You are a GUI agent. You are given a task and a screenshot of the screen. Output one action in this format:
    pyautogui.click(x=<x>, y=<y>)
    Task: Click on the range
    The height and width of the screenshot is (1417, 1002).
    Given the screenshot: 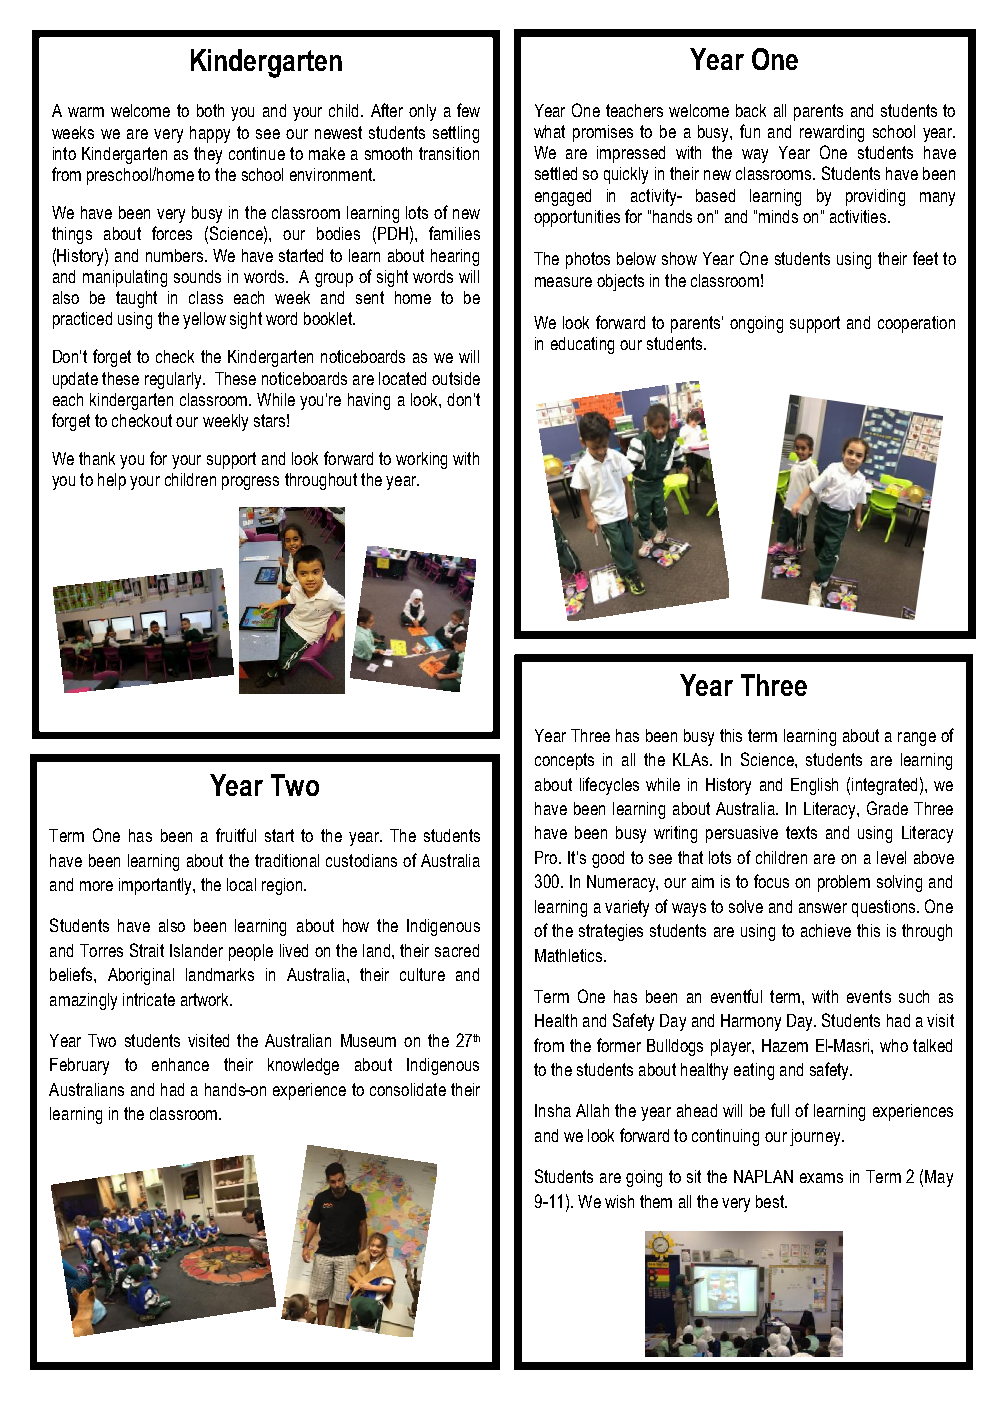 What is the action you would take?
    pyautogui.click(x=917, y=739)
